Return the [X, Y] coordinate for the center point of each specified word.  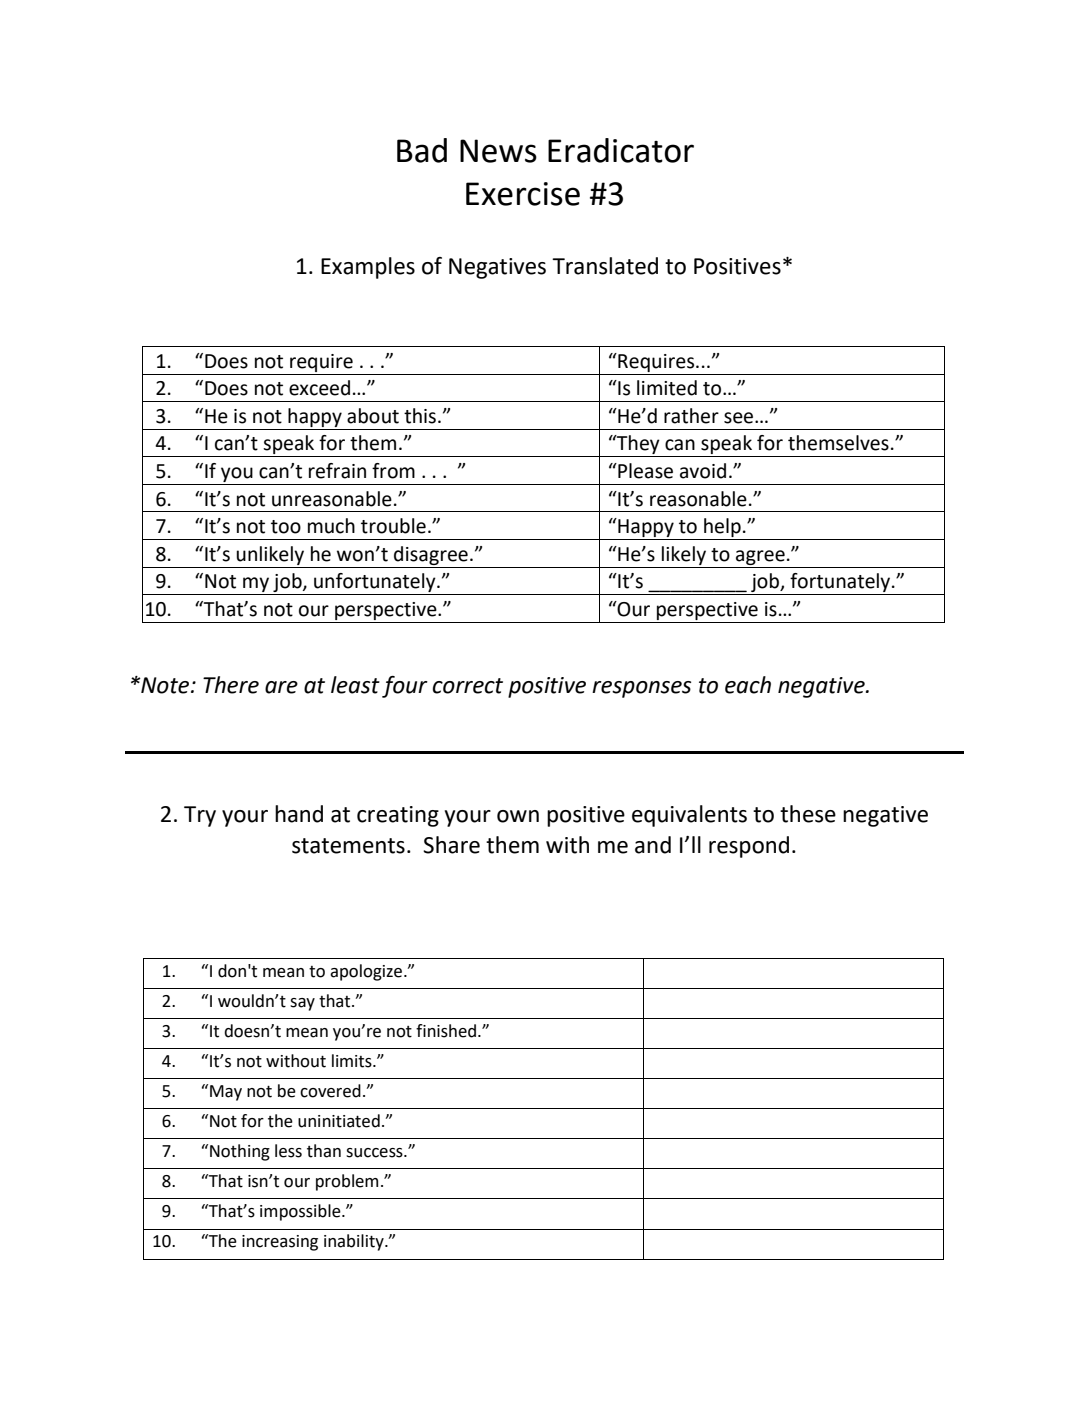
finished [446, 1031]
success [375, 1153]
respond [749, 847]
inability [355, 1242]
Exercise [523, 194]
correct [468, 686]
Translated [605, 266]
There [231, 685]
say [302, 1004]
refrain [337, 471]
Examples [368, 268]
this [420, 416]
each [748, 685]
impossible [301, 1212]
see [740, 418]
